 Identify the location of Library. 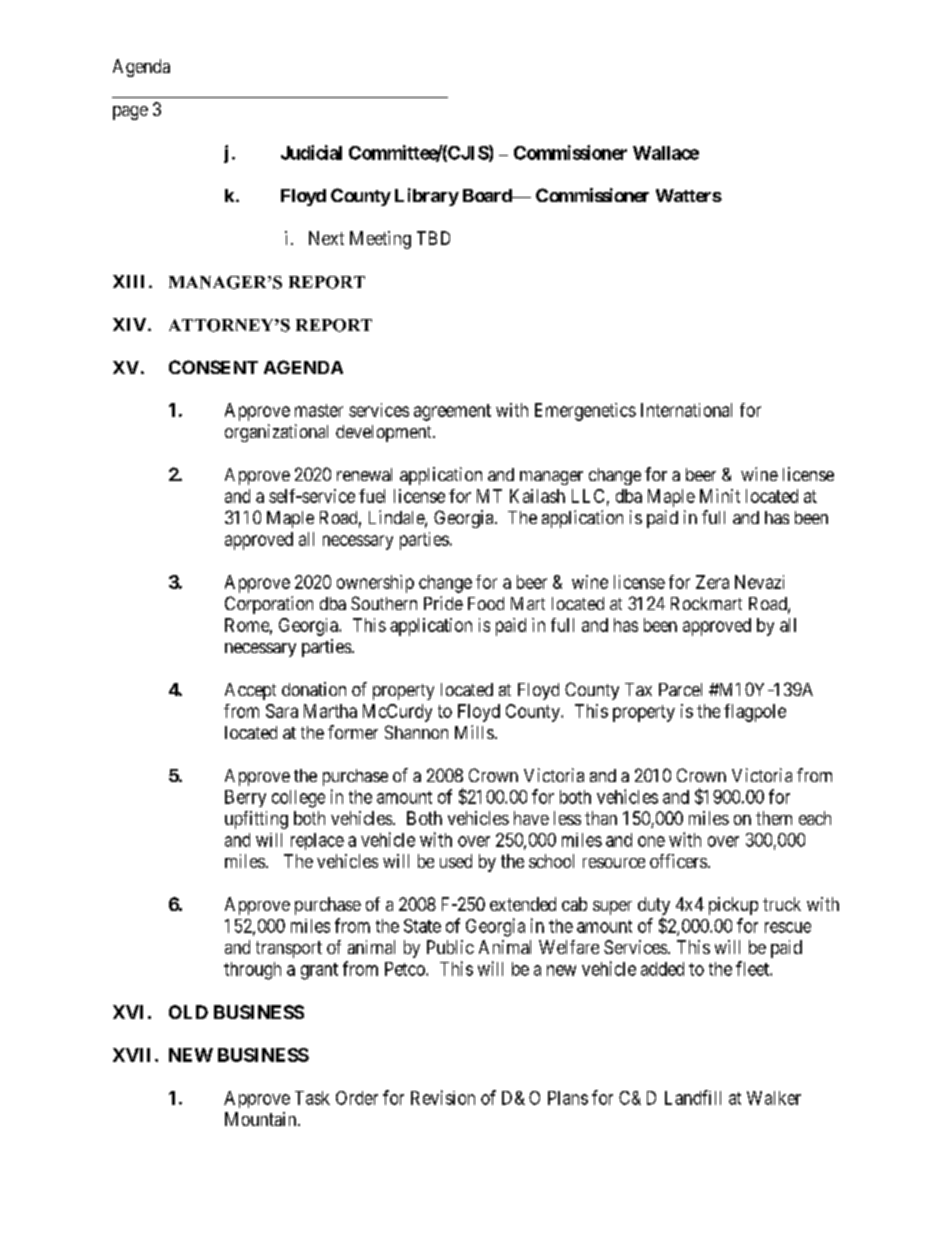
(427, 197).
